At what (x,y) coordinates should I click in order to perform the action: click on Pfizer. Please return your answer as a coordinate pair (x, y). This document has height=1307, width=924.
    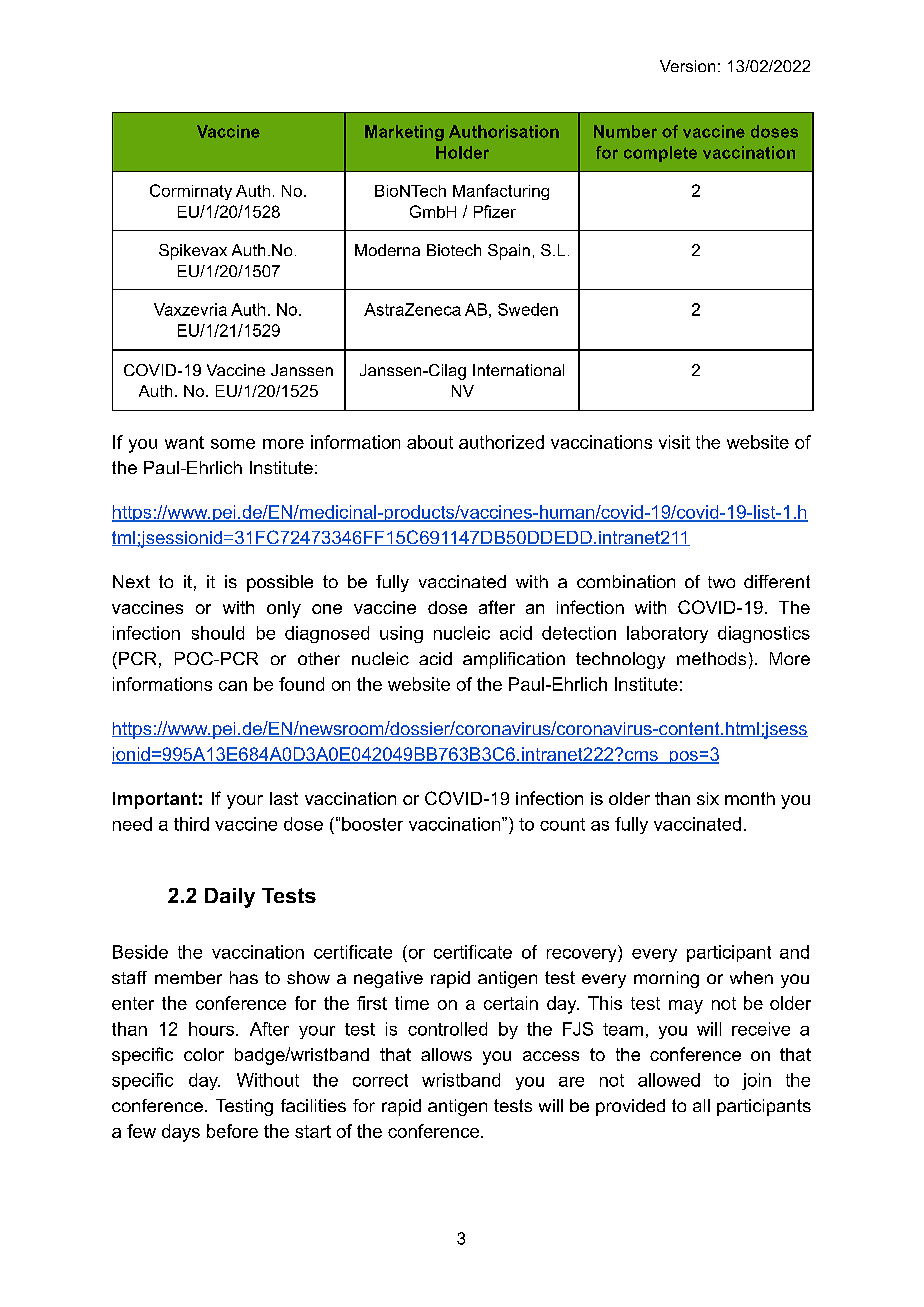
    Looking at the image, I should click on (495, 211).
